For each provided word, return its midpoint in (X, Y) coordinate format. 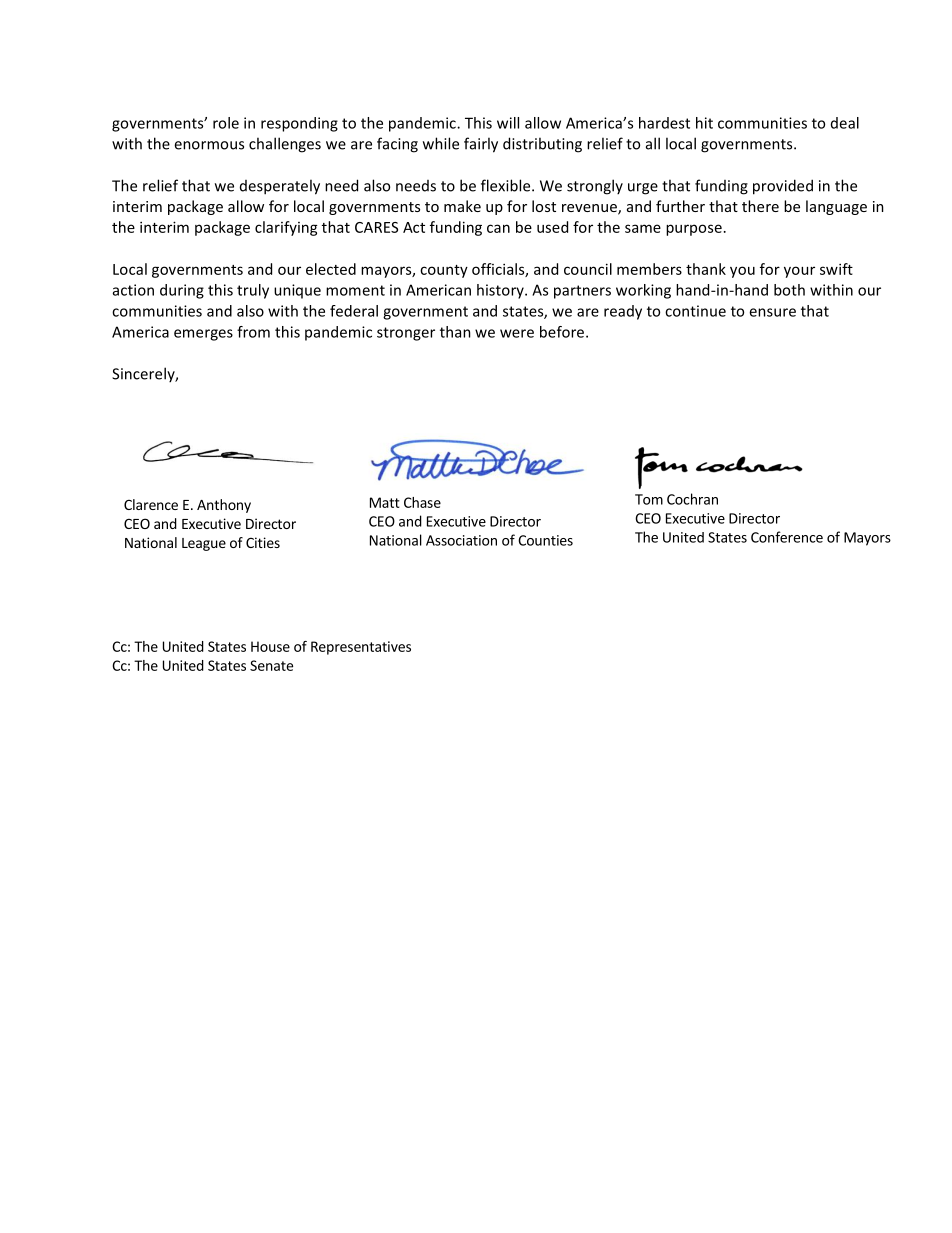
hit (704, 123)
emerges (203, 335)
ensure (772, 312)
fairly (481, 145)
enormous (209, 145)
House (270, 646)
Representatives (361, 648)
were (517, 333)
